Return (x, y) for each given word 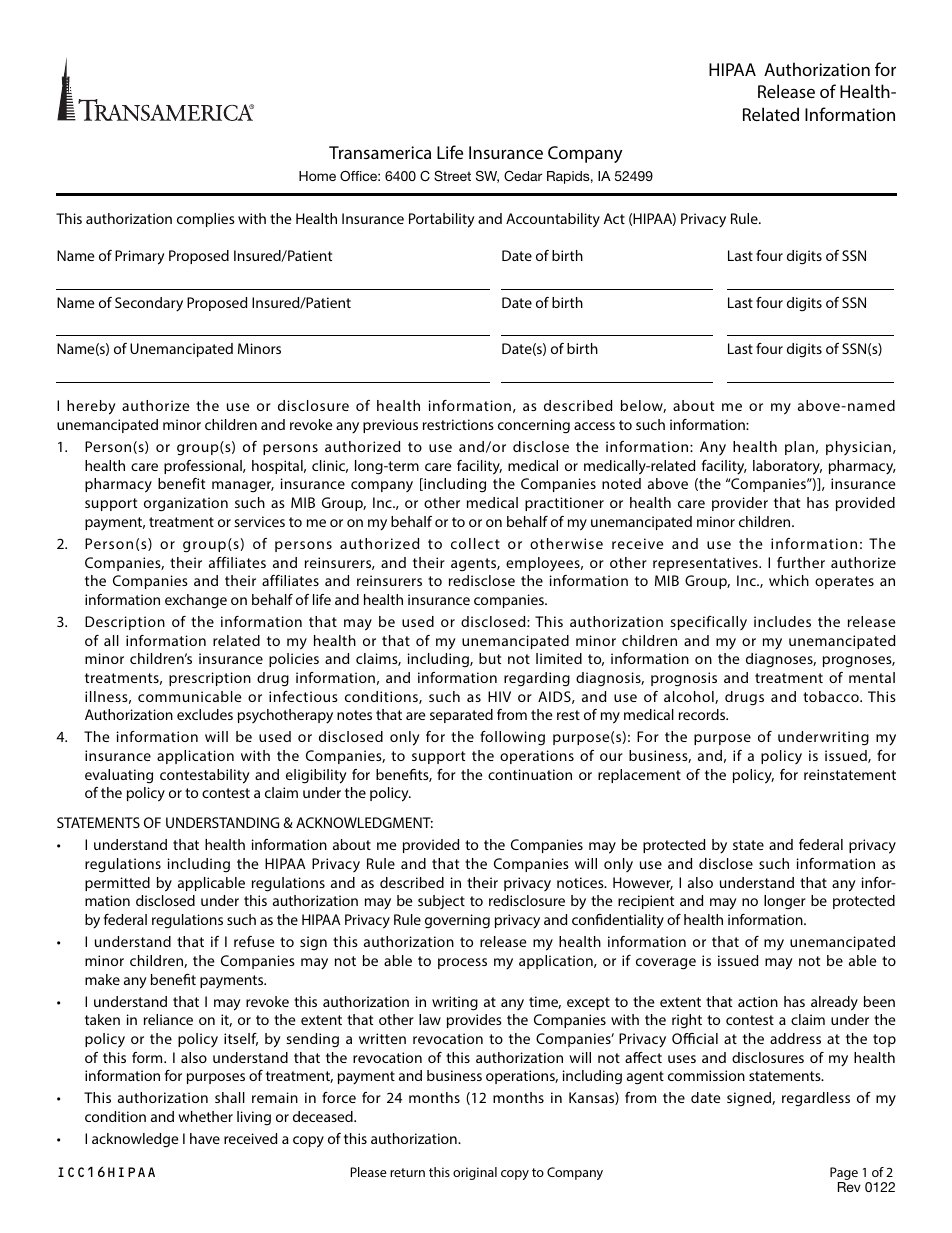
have (205, 1138)
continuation (530, 774)
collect (475, 543)
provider (740, 504)
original (475, 1173)
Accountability (553, 220)
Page (844, 1175)
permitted (117, 884)
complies (206, 220)
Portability (442, 220)
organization (186, 504)
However (643, 883)
